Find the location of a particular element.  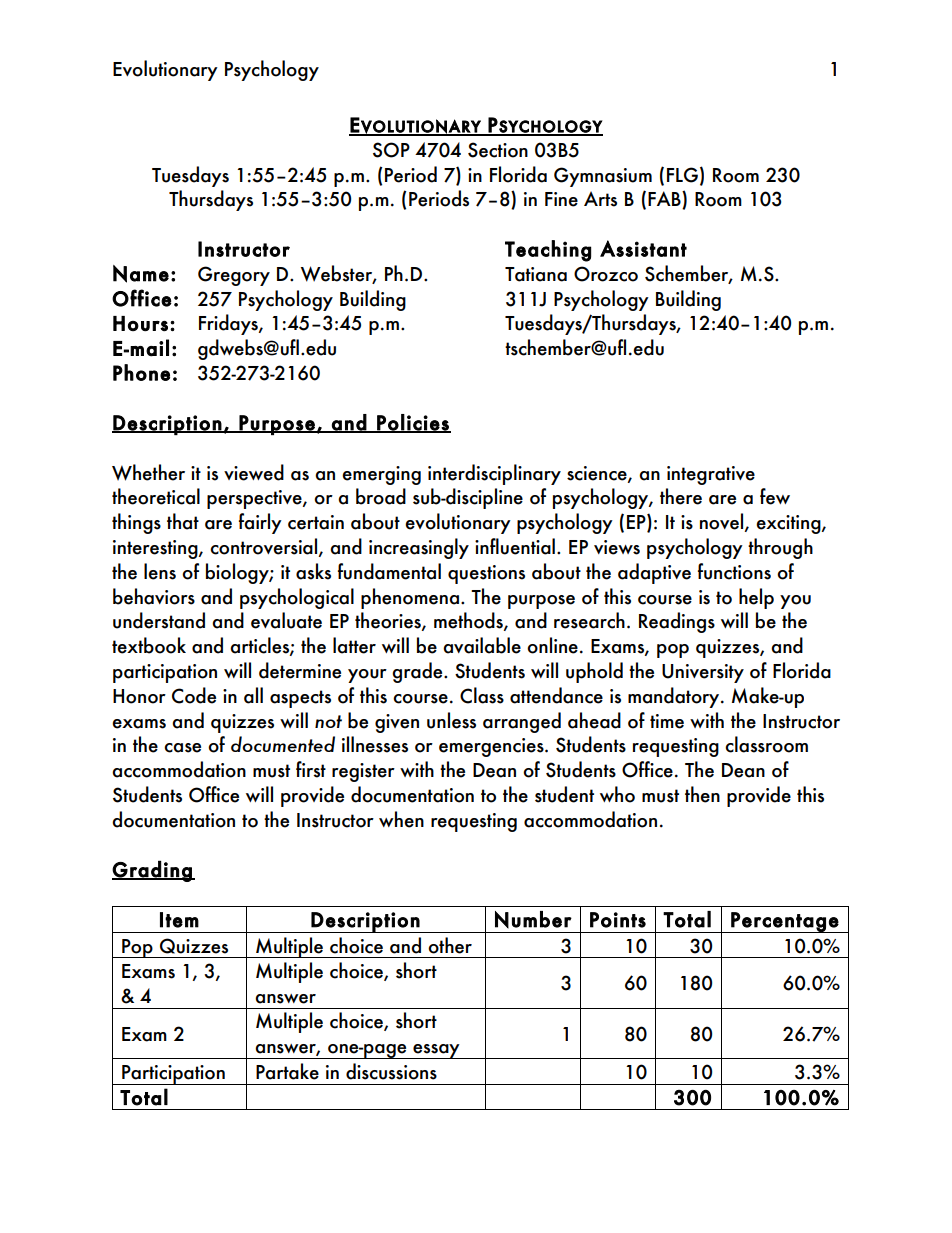

Policies is located at coordinates (413, 423).
